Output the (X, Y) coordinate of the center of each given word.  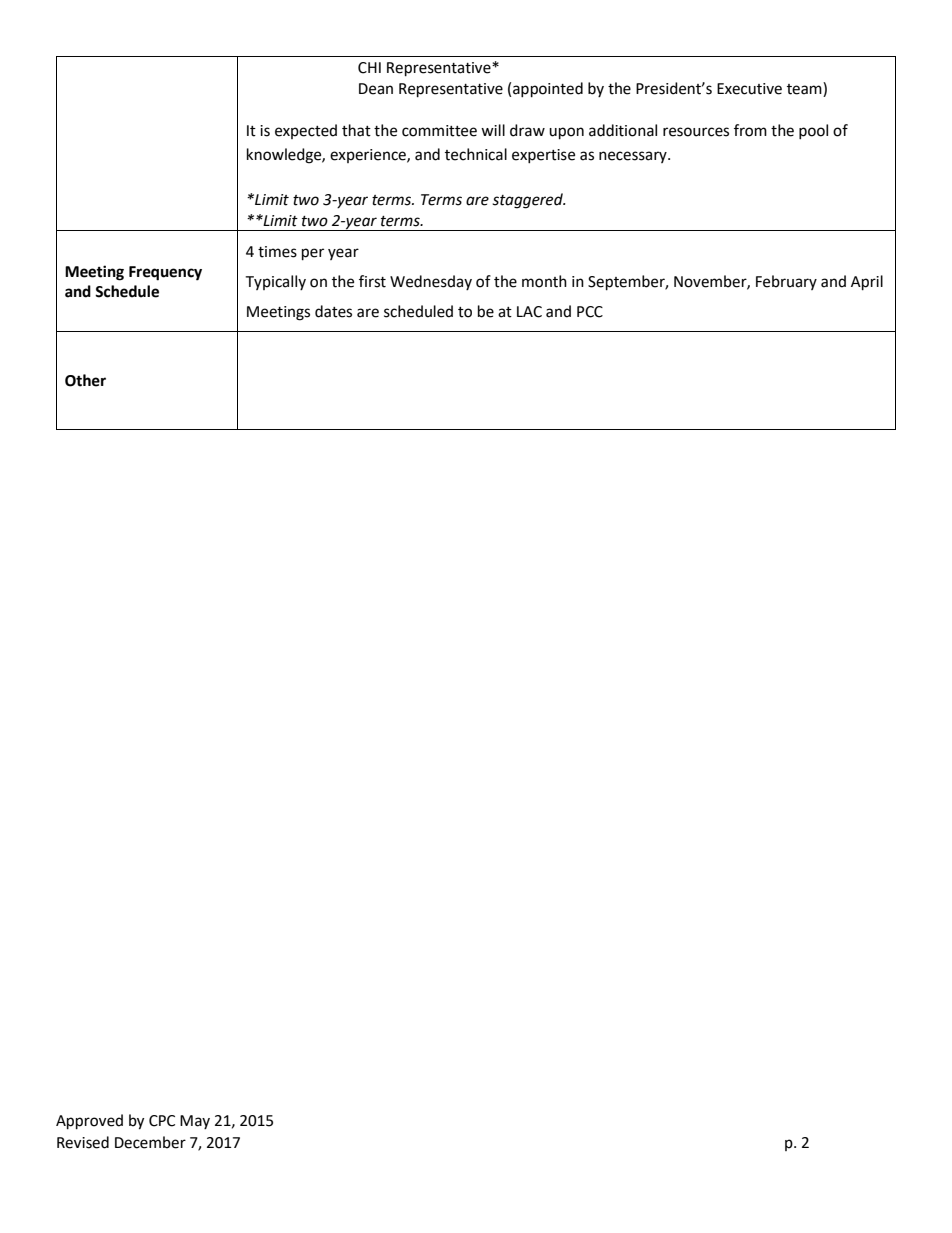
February (786, 282)
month (544, 281)
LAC (529, 312)
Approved (89, 1122)
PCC (590, 312)
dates (333, 311)
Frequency (165, 273)
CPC (162, 1121)
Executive (749, 89)
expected (306, 131)
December (150, 1142)
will (493, 130)
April (867, 283)
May (195, 1122)
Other (85, 380)
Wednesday (431, 282)
